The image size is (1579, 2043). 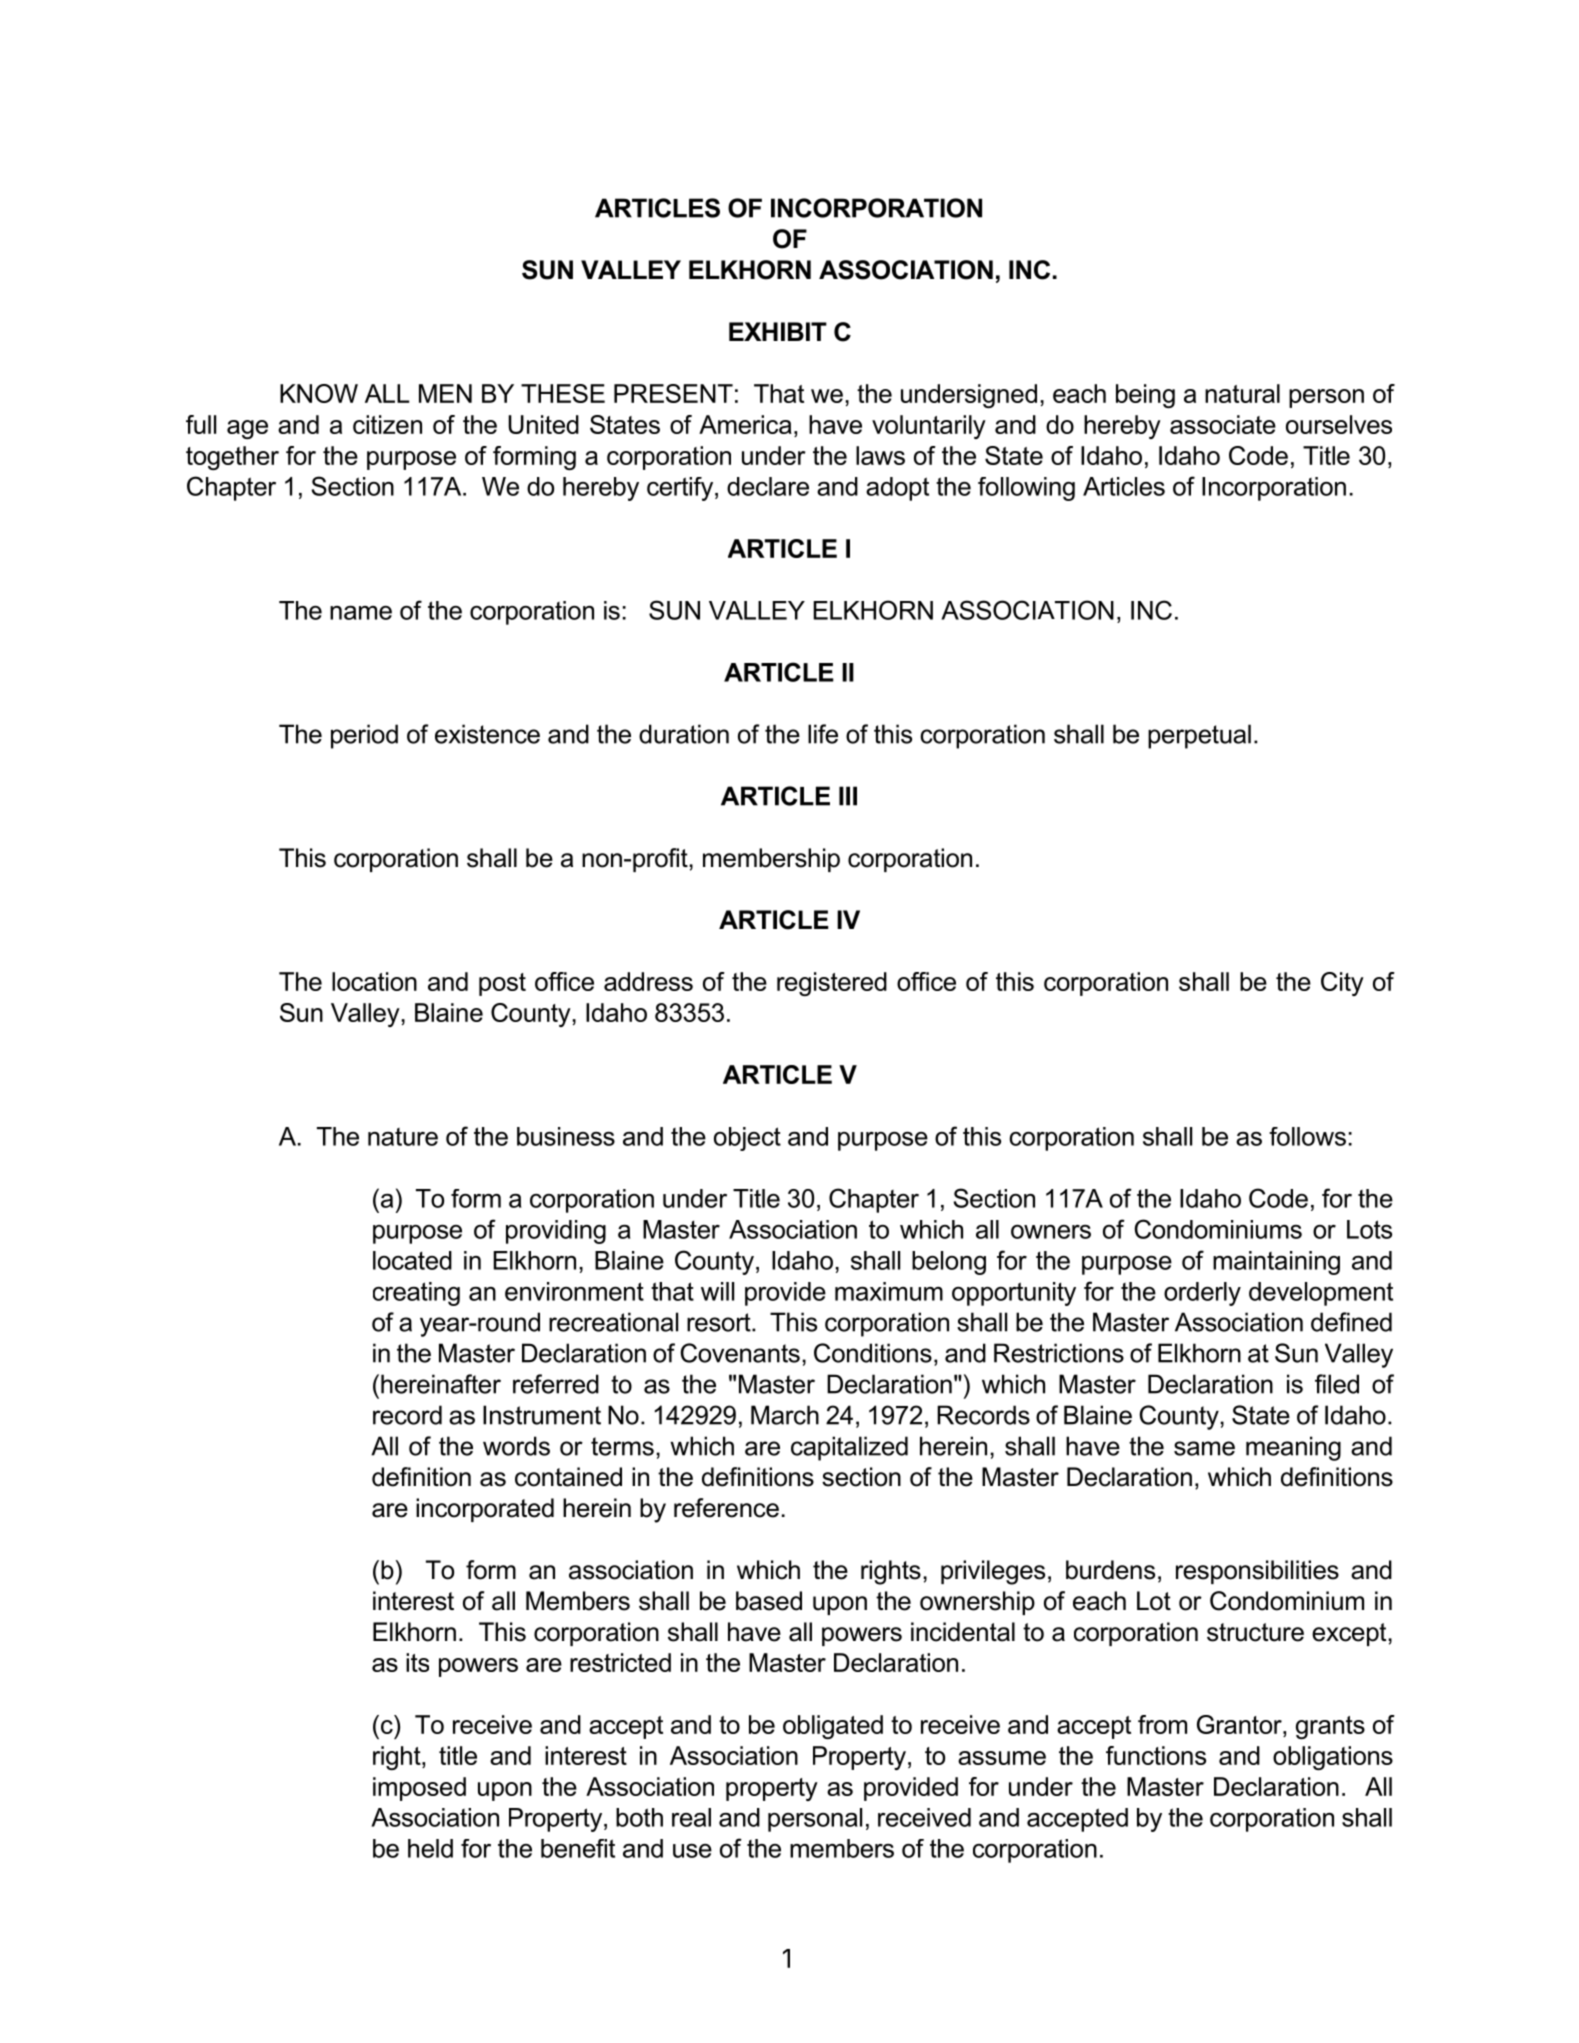 What do you see at coordinates (778, 331) in the image?
I see `EXHIBIT` at bounding box center [778, 331].
